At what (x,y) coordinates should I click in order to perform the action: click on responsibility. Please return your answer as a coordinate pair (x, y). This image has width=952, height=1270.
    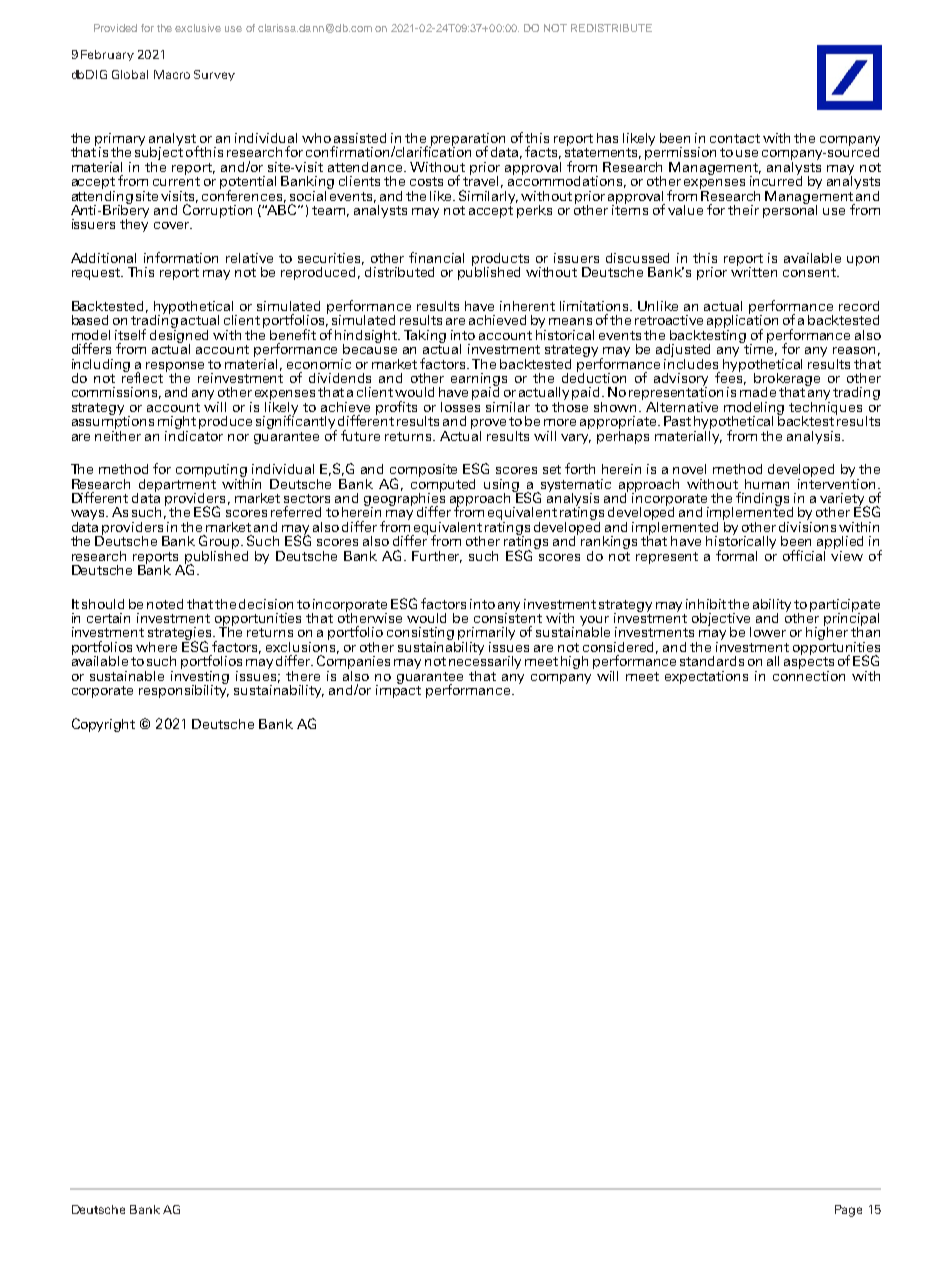
    Looking at the image, I should click on (184, 690).
